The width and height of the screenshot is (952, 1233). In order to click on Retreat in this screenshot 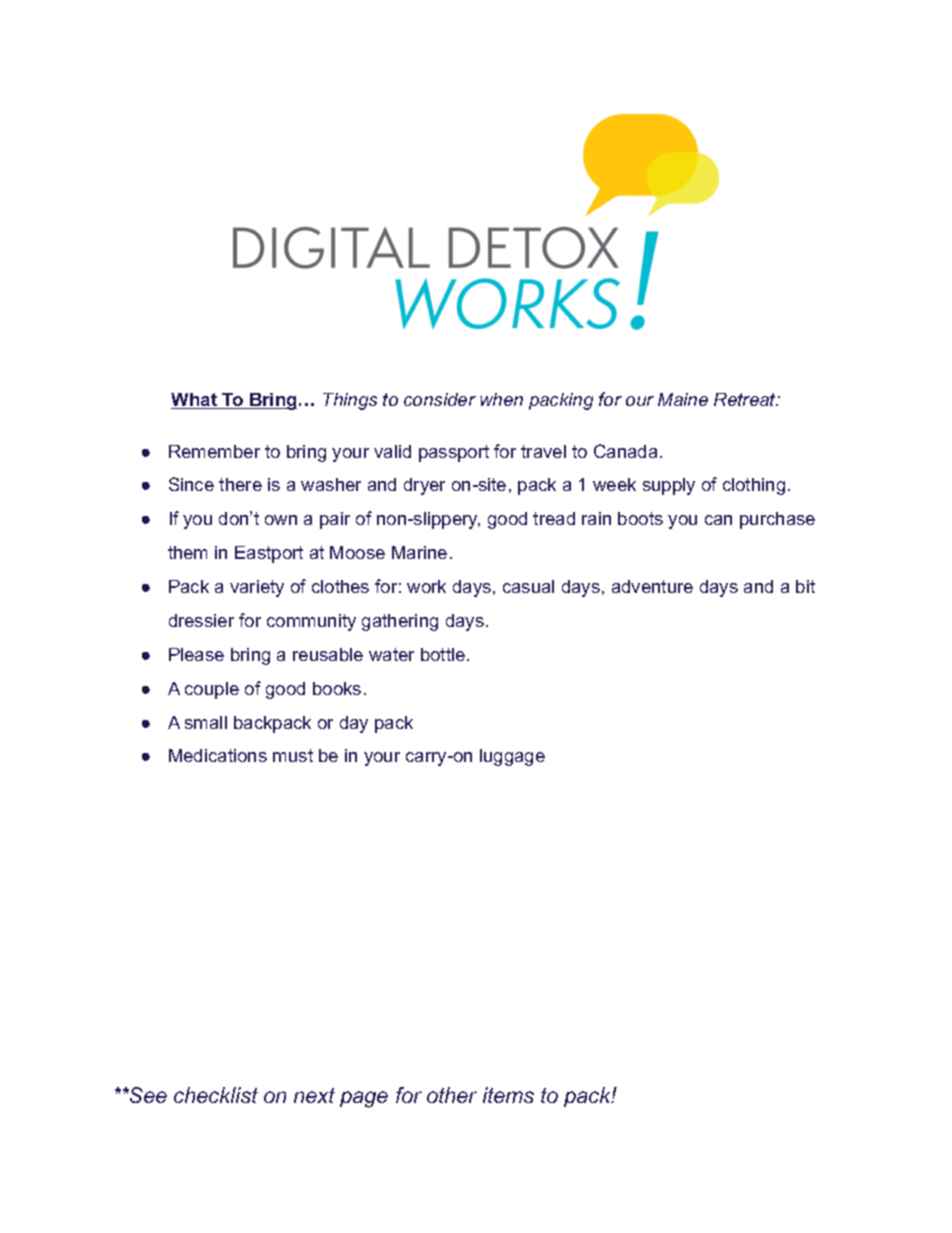, I will do `click(746, 399)`.
